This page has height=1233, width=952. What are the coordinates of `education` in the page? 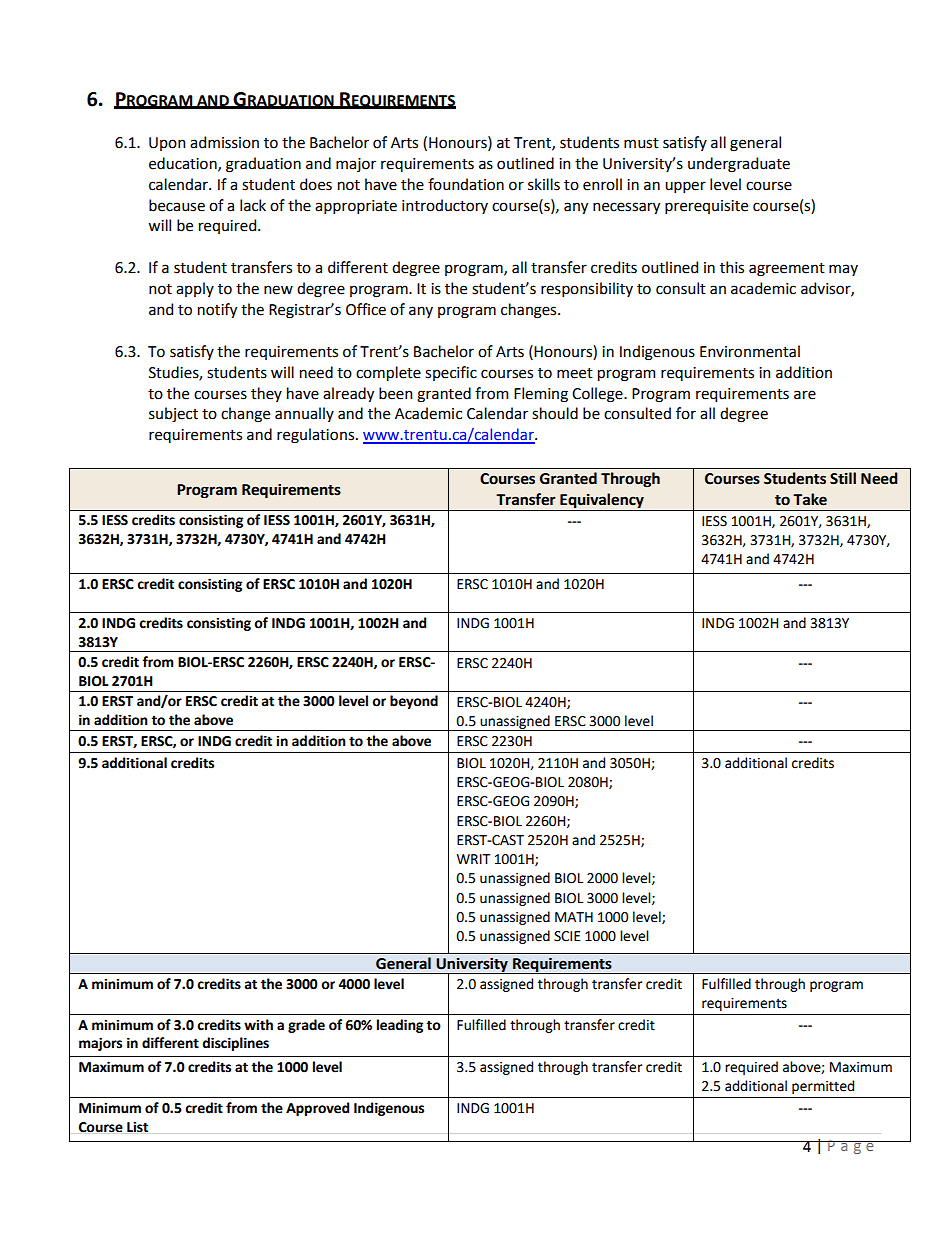 It's located at (184, 164).
